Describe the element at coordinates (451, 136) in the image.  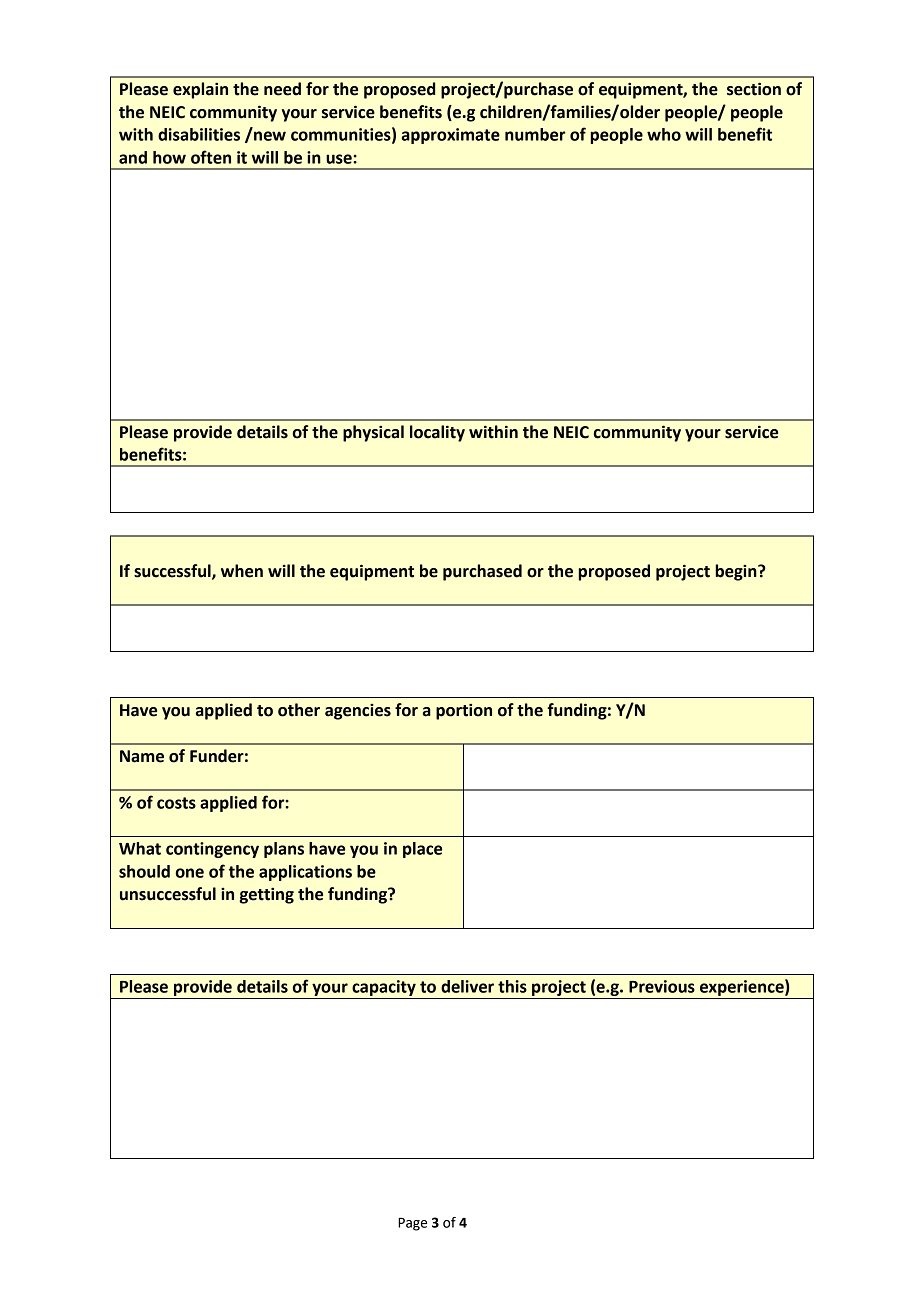
I see `approximate` at that location.
